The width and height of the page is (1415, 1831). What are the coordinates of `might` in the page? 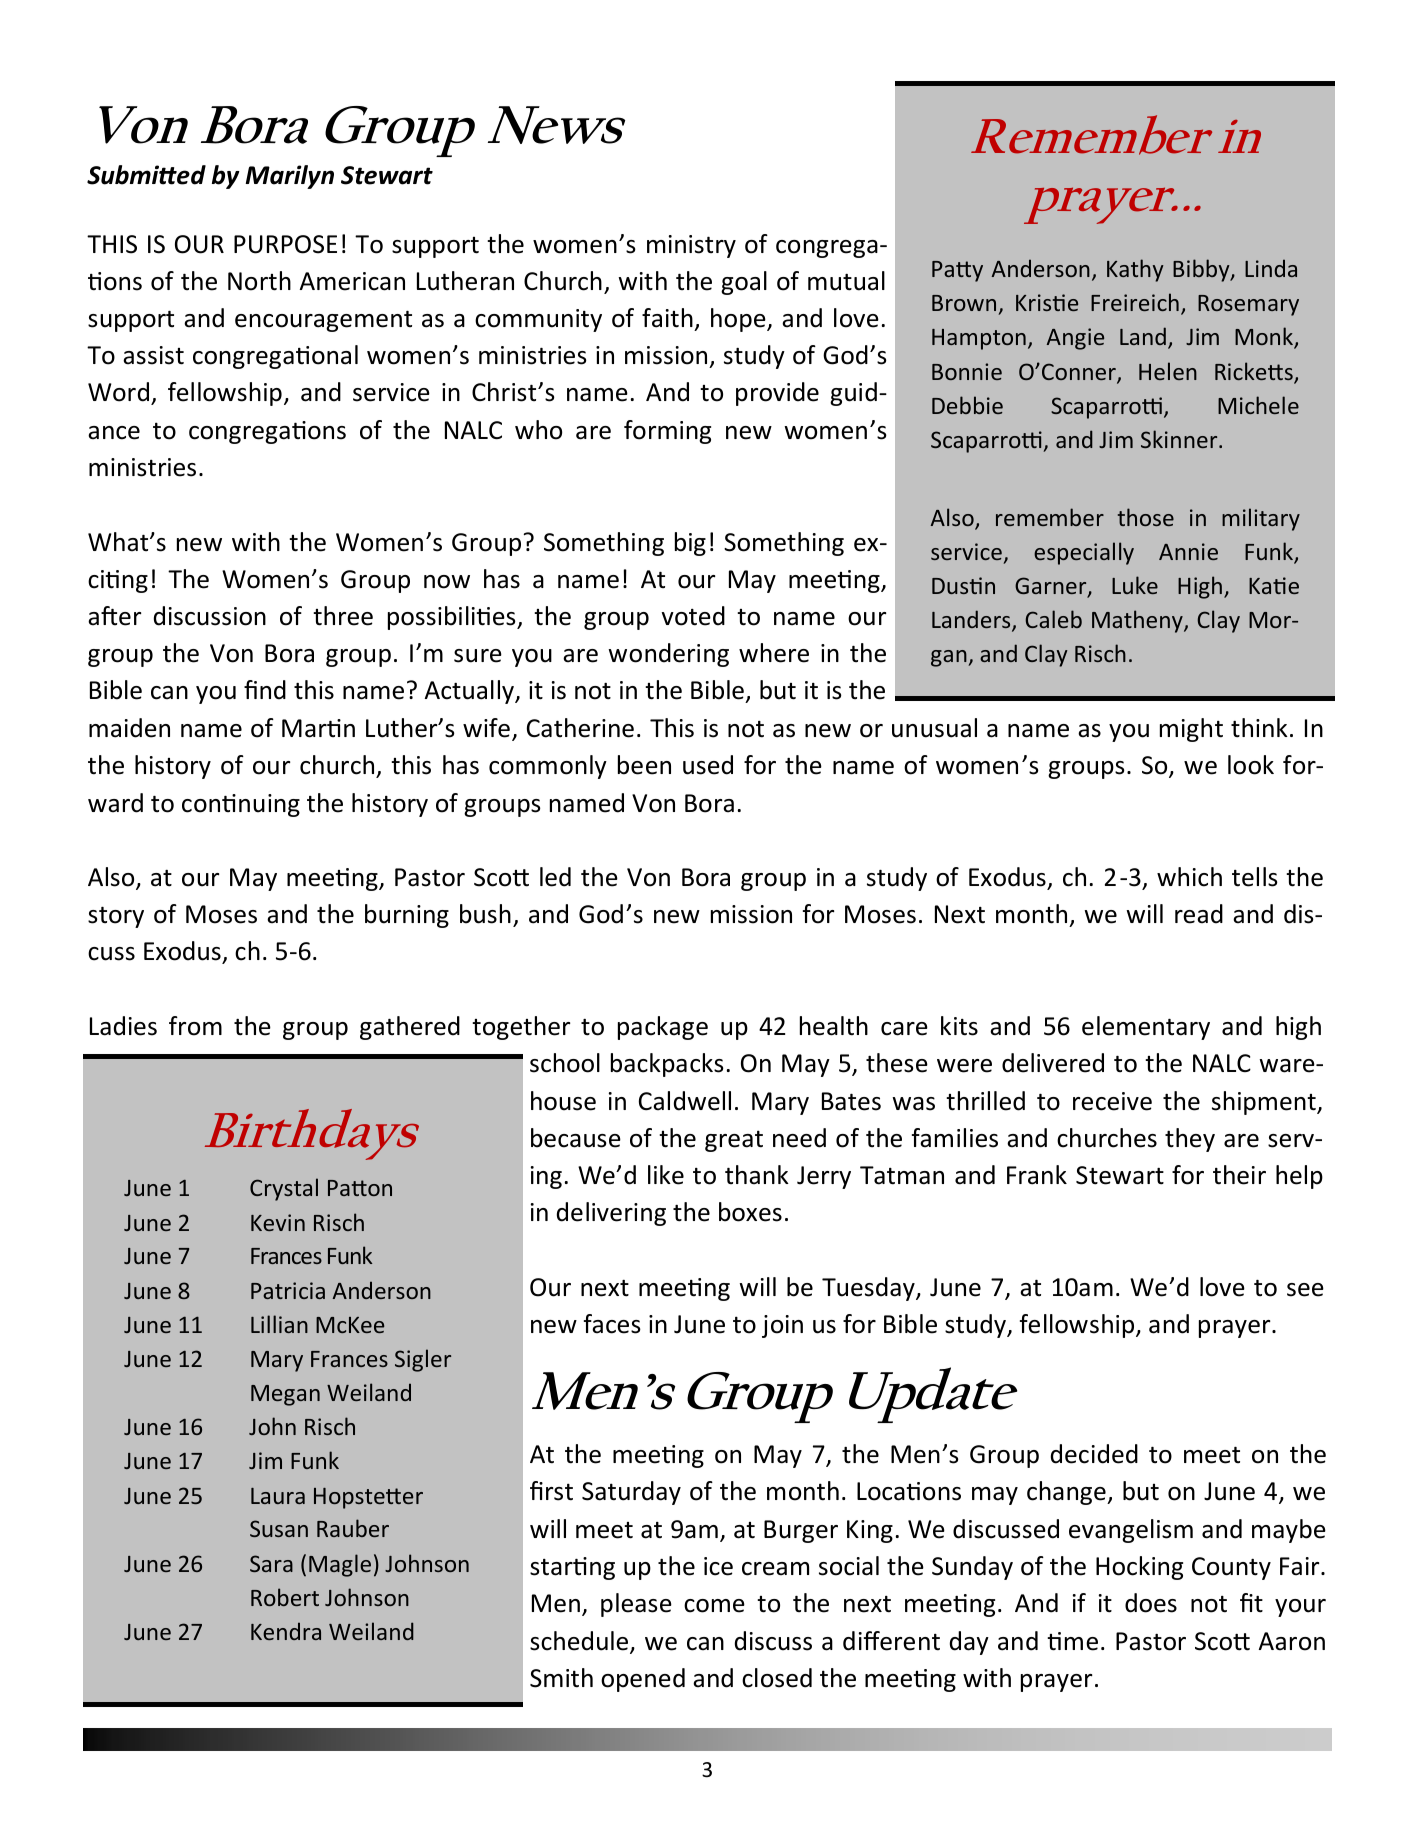 It's located at (1191, 730).
